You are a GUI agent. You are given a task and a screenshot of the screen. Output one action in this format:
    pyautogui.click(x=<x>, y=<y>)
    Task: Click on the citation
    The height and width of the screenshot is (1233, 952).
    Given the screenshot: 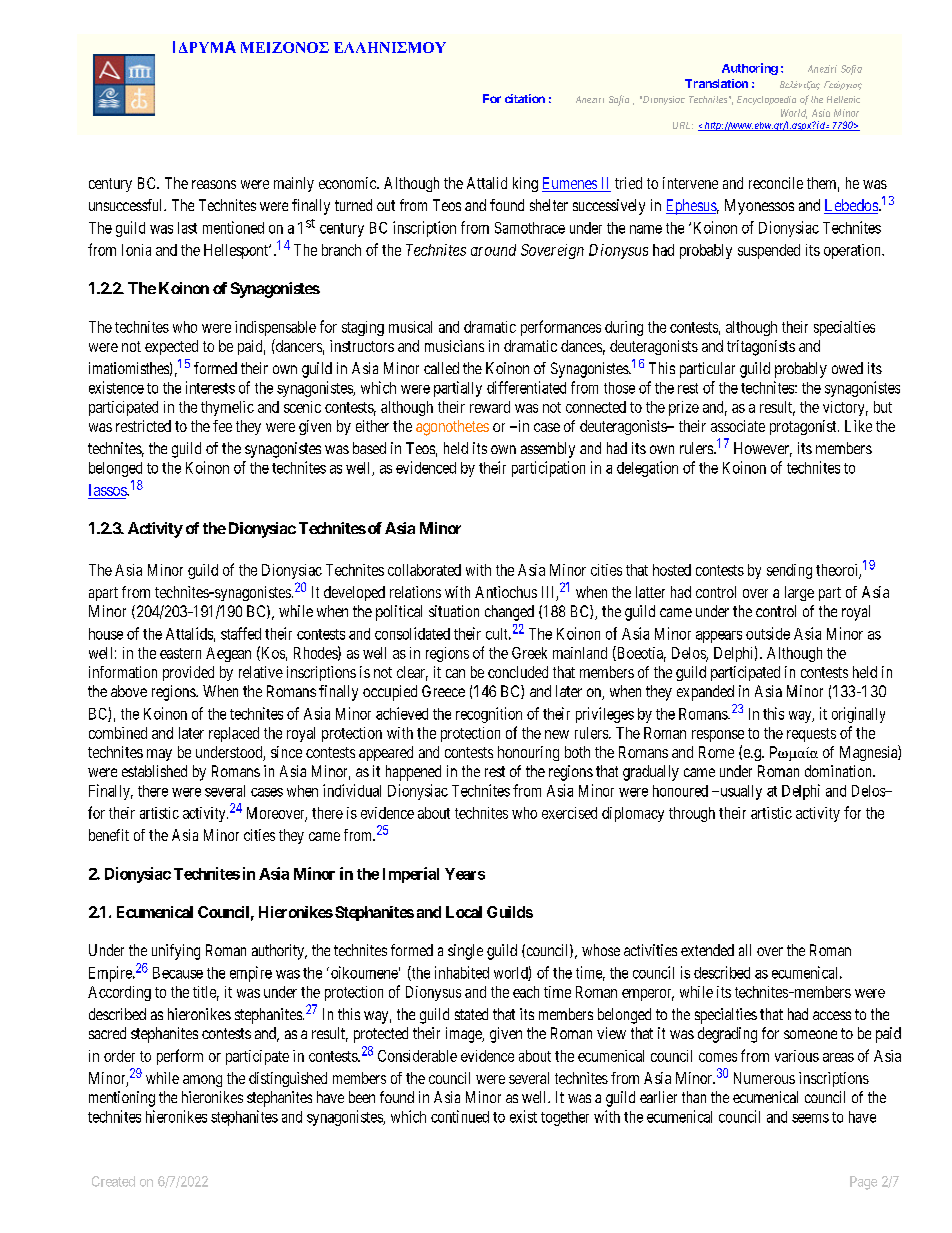 What is the action you would take?
    pyautogui.click(x=525, y=98)
